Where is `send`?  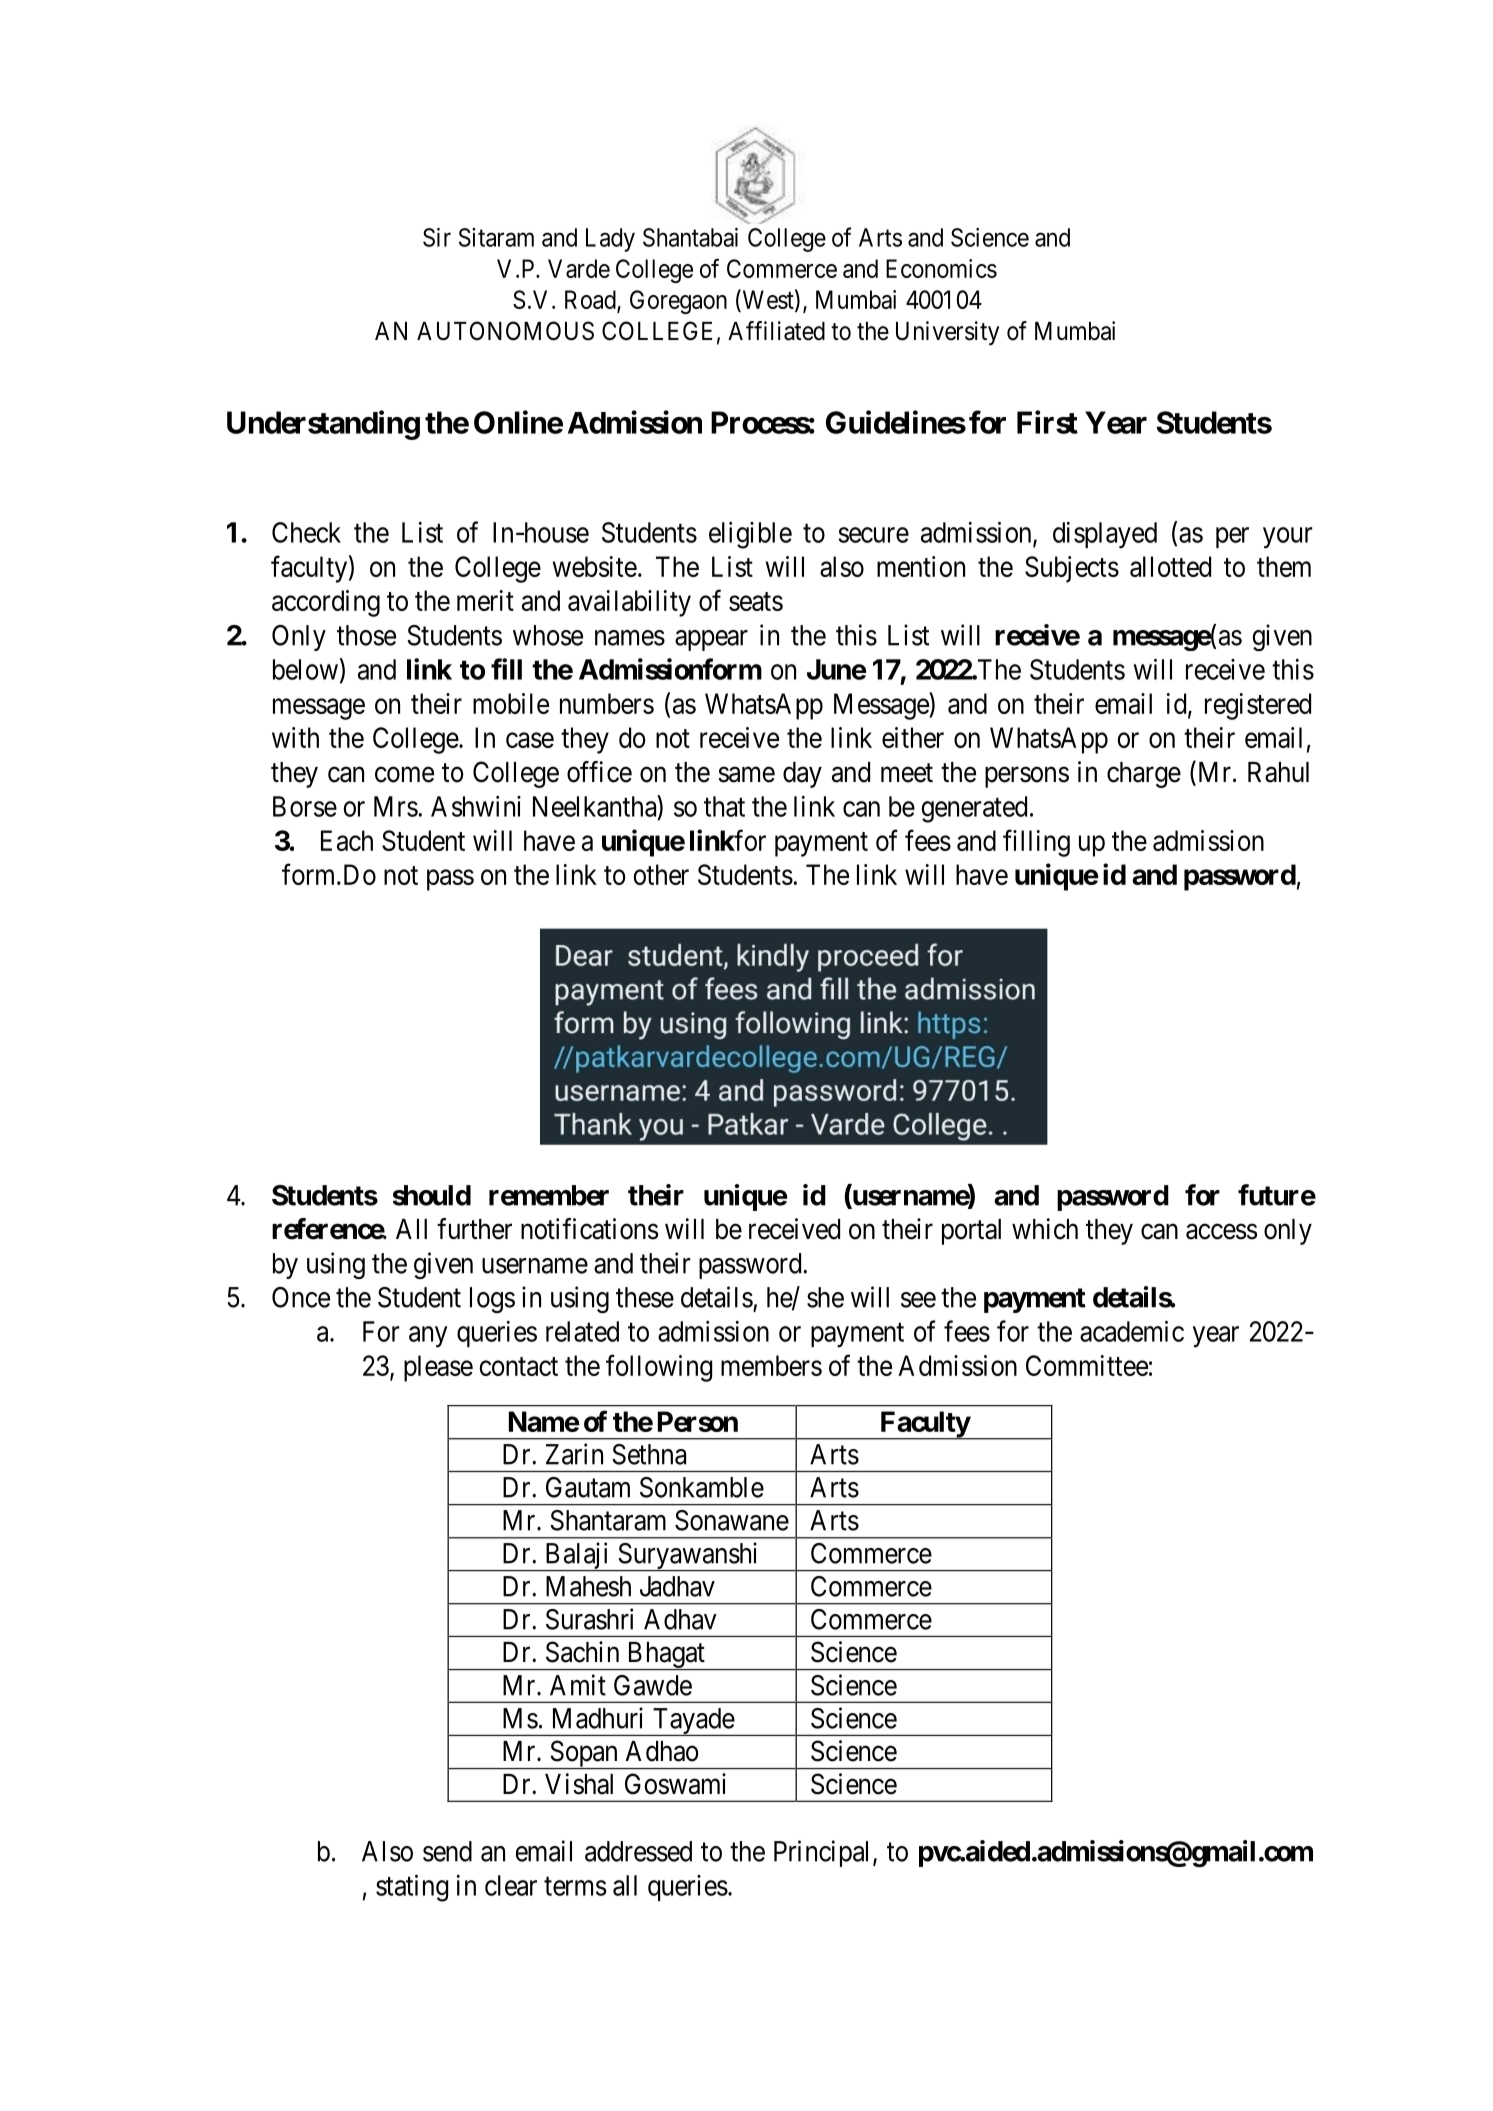
send is located at coordinates (447, 1851).
